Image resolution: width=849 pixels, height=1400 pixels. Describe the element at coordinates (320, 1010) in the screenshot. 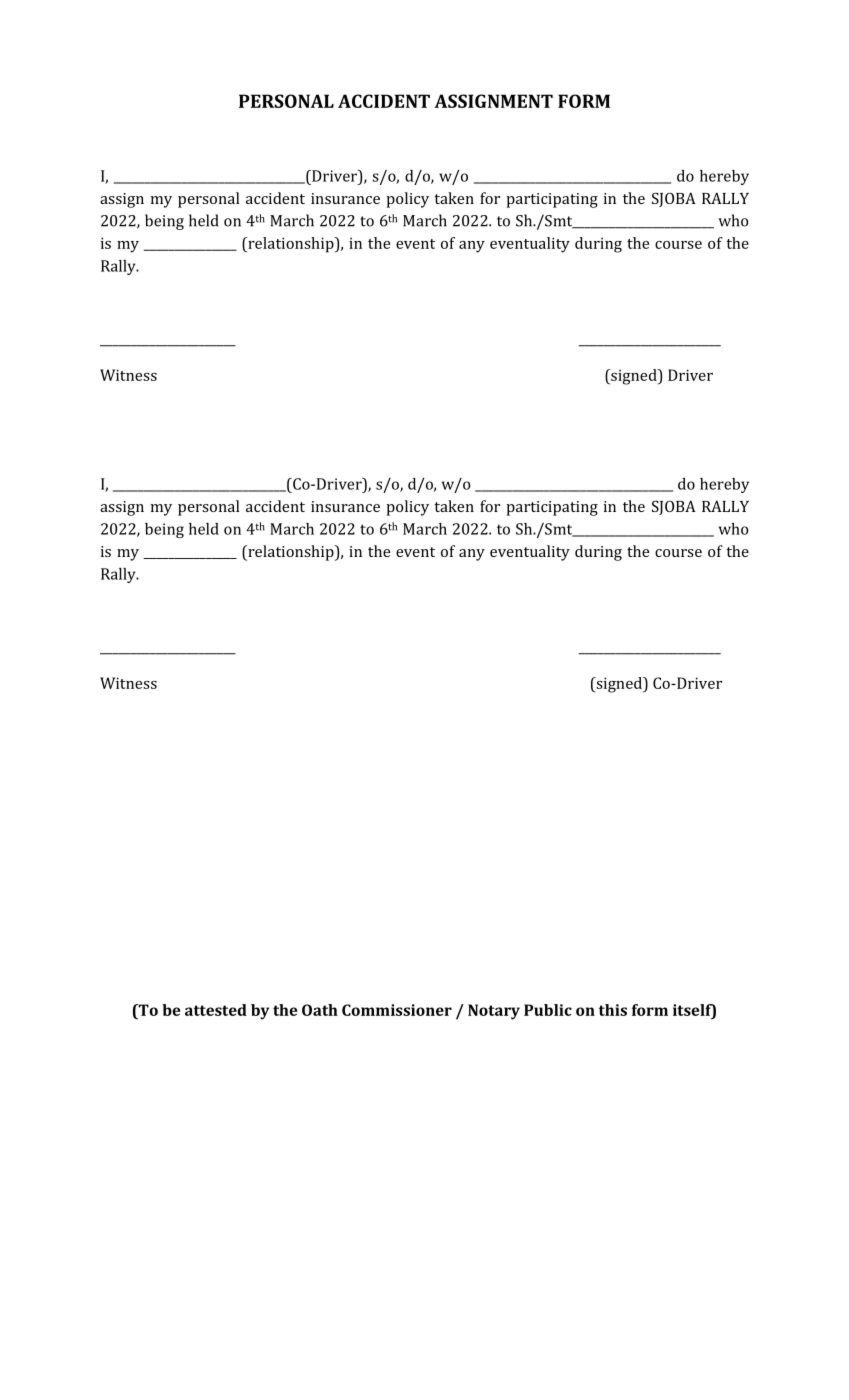

I see `Oath` at that location.
